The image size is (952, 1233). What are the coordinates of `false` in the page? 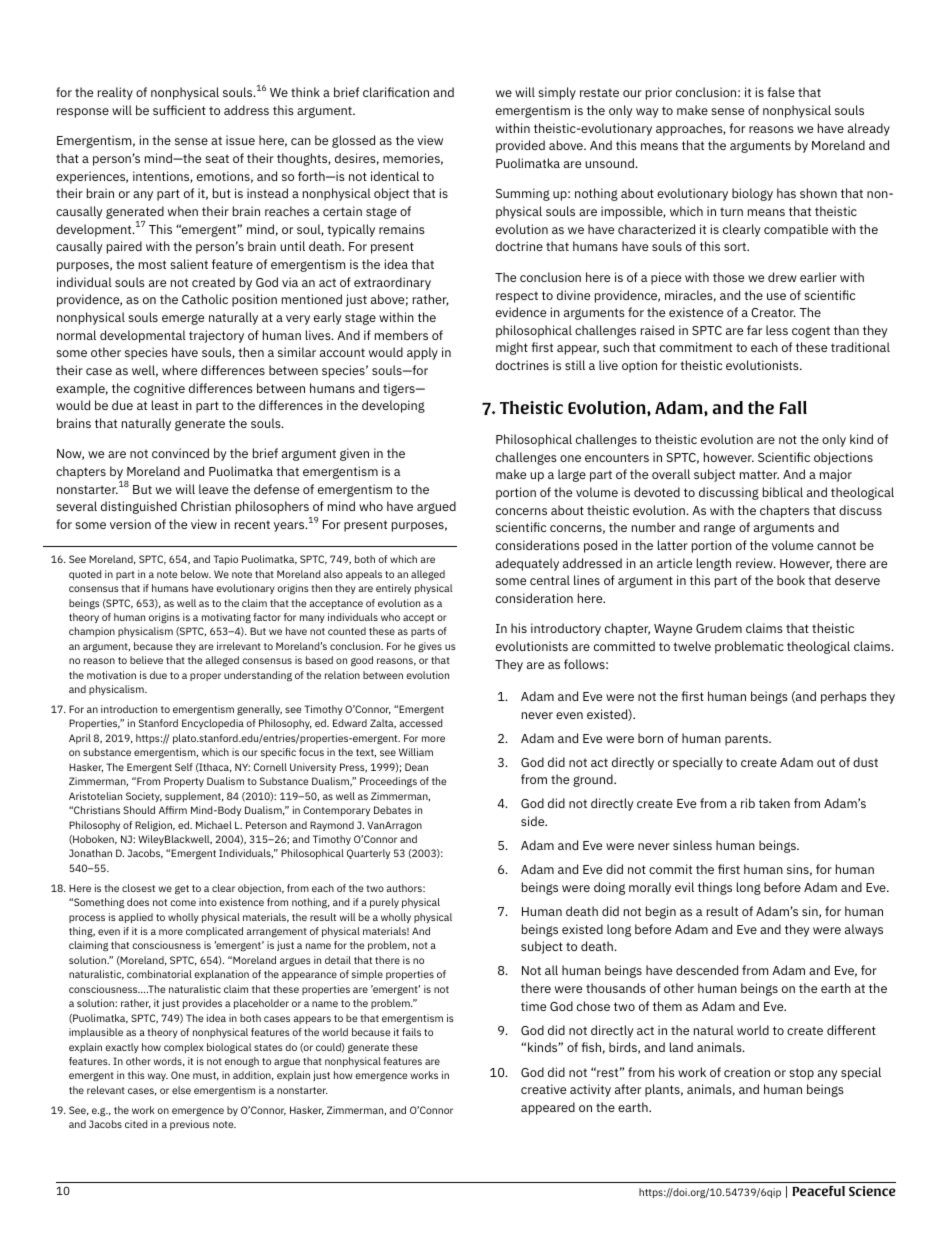 It's located at (781, 92).
